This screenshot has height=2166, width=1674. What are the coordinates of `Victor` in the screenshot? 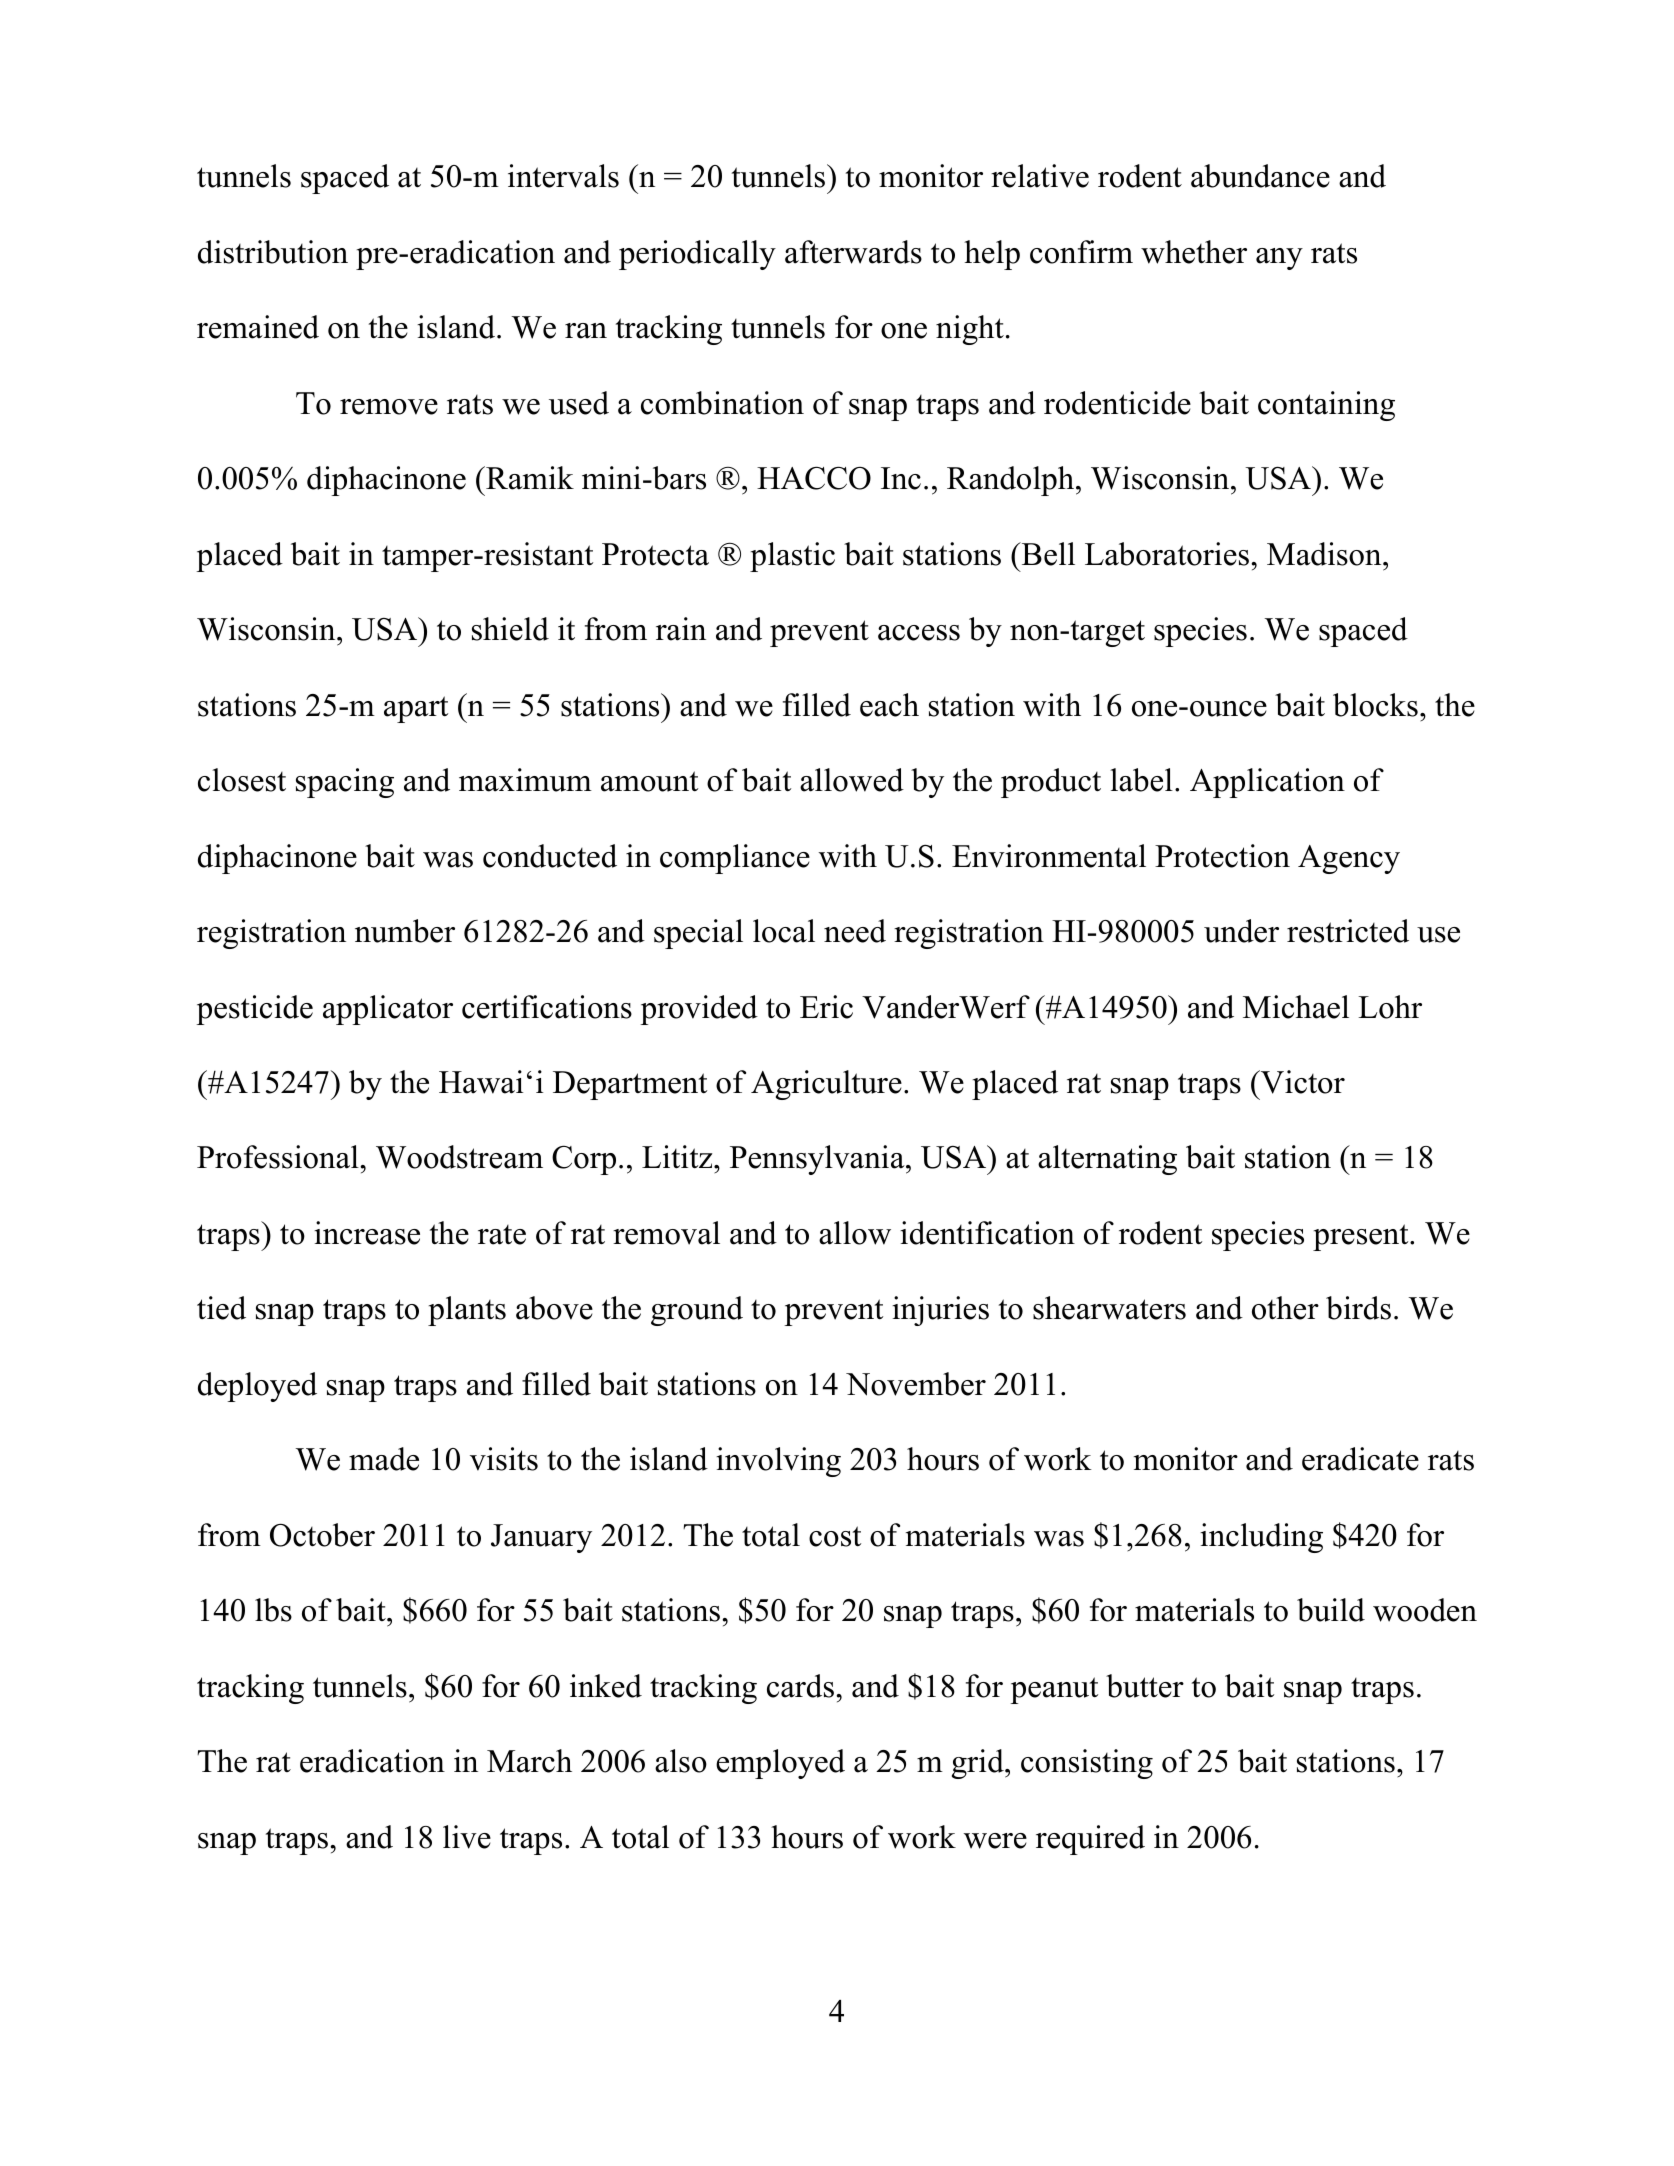 It's located at (1302, 1082).
